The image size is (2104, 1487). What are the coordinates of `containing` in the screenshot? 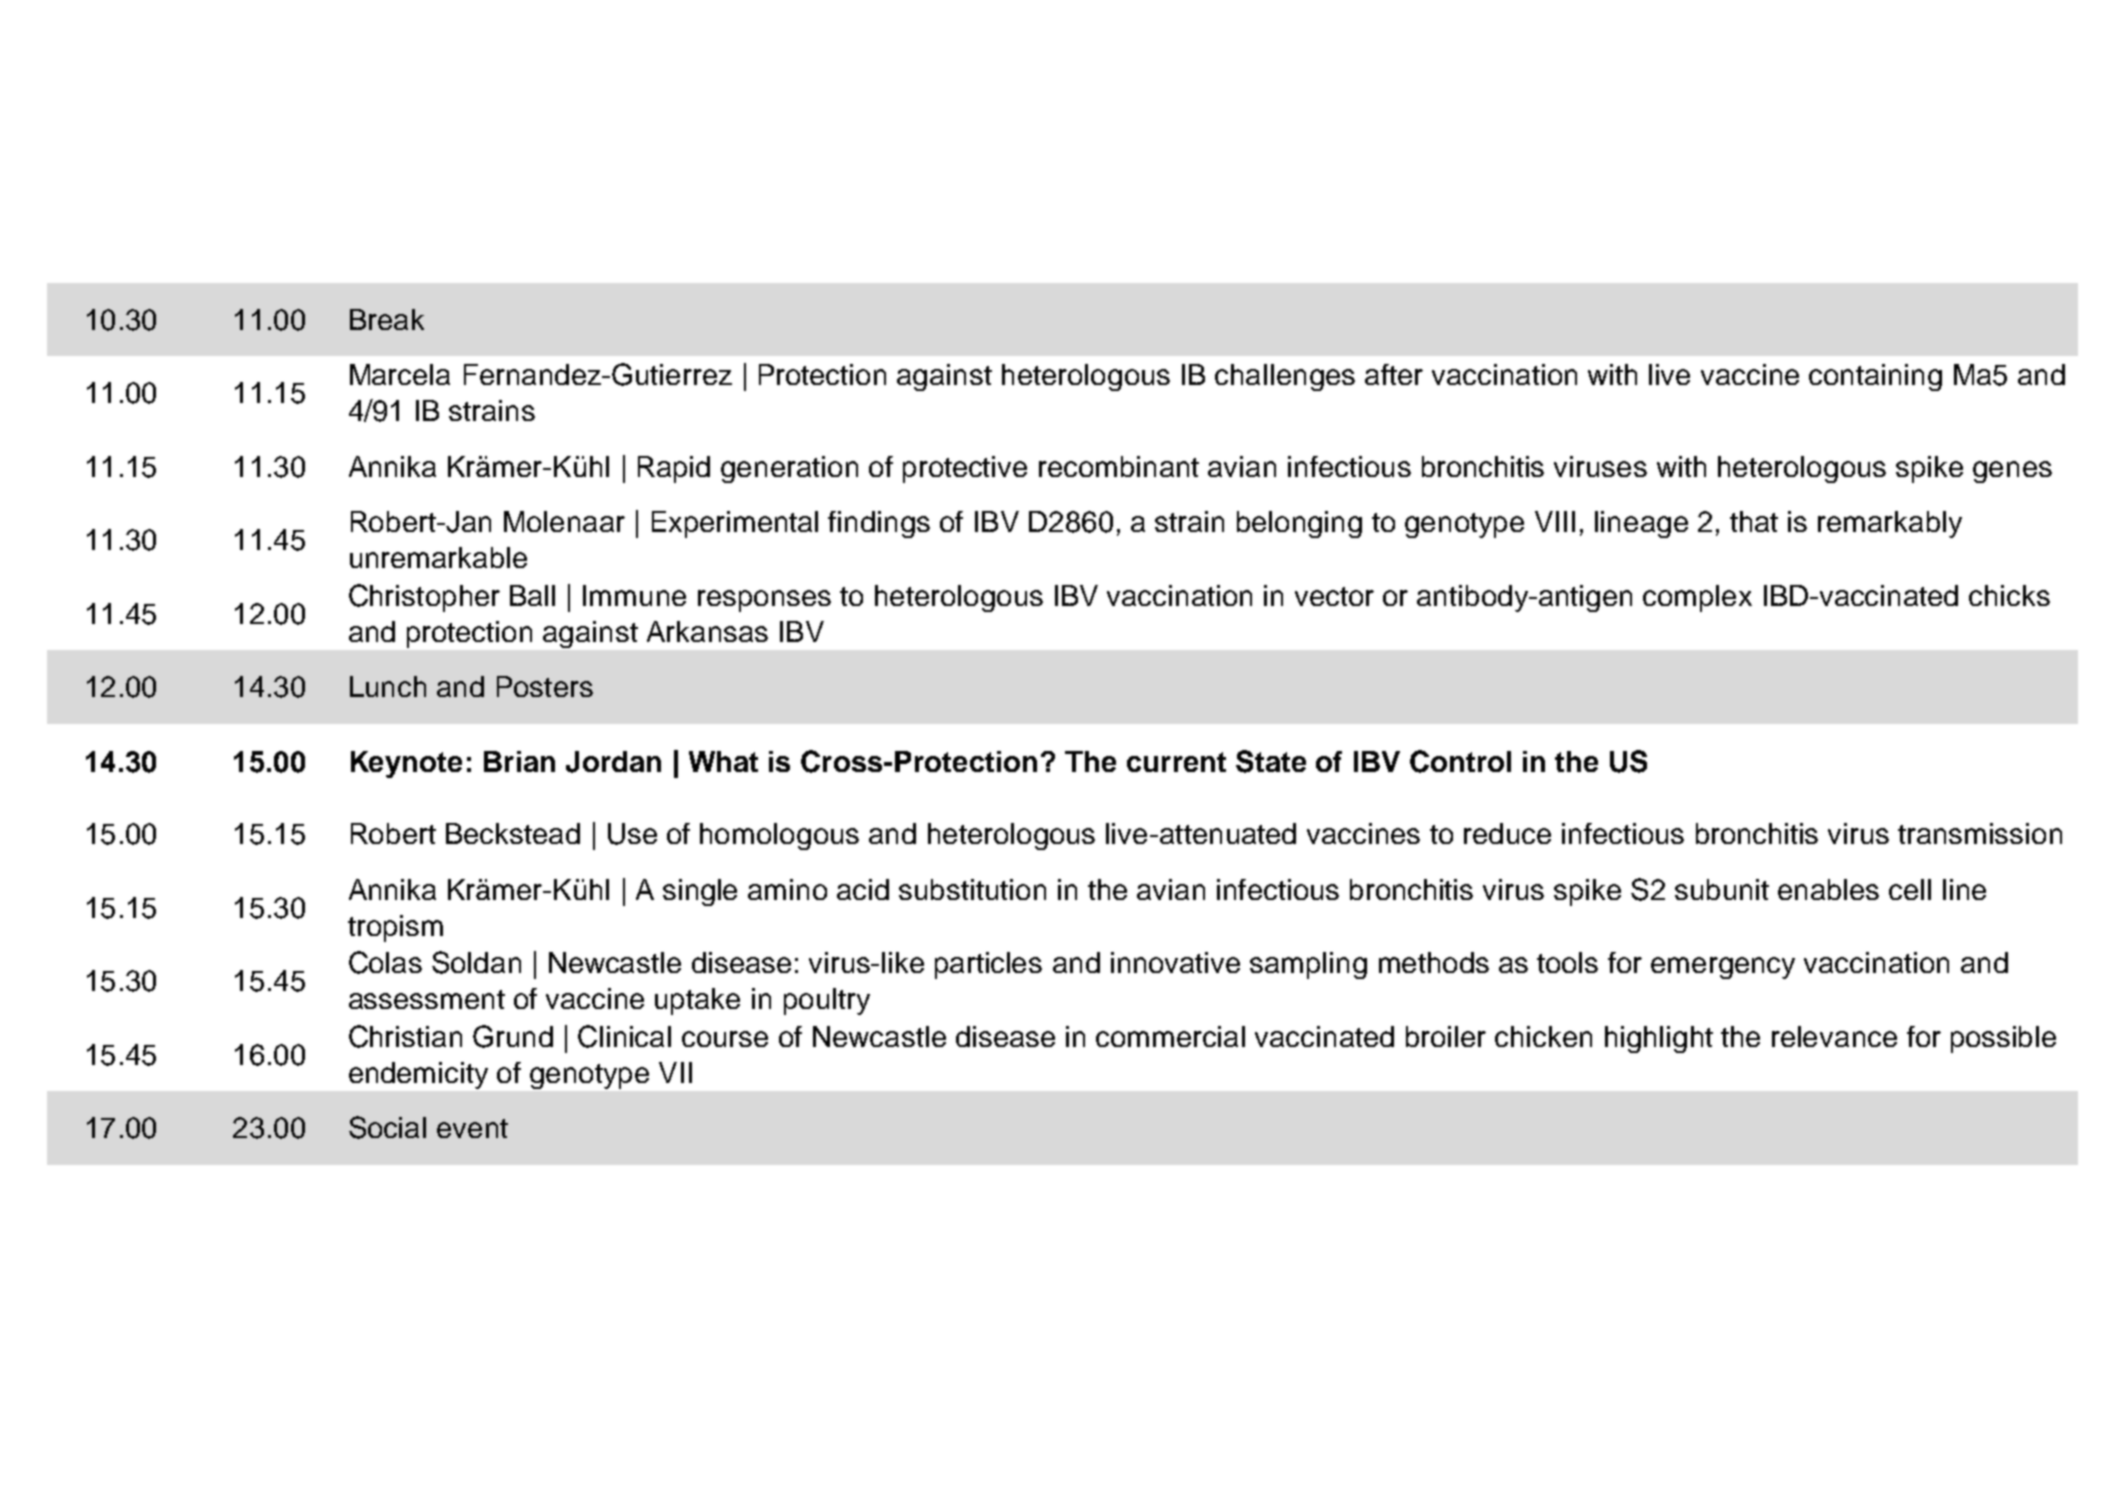 It's located at (1875, 377).
